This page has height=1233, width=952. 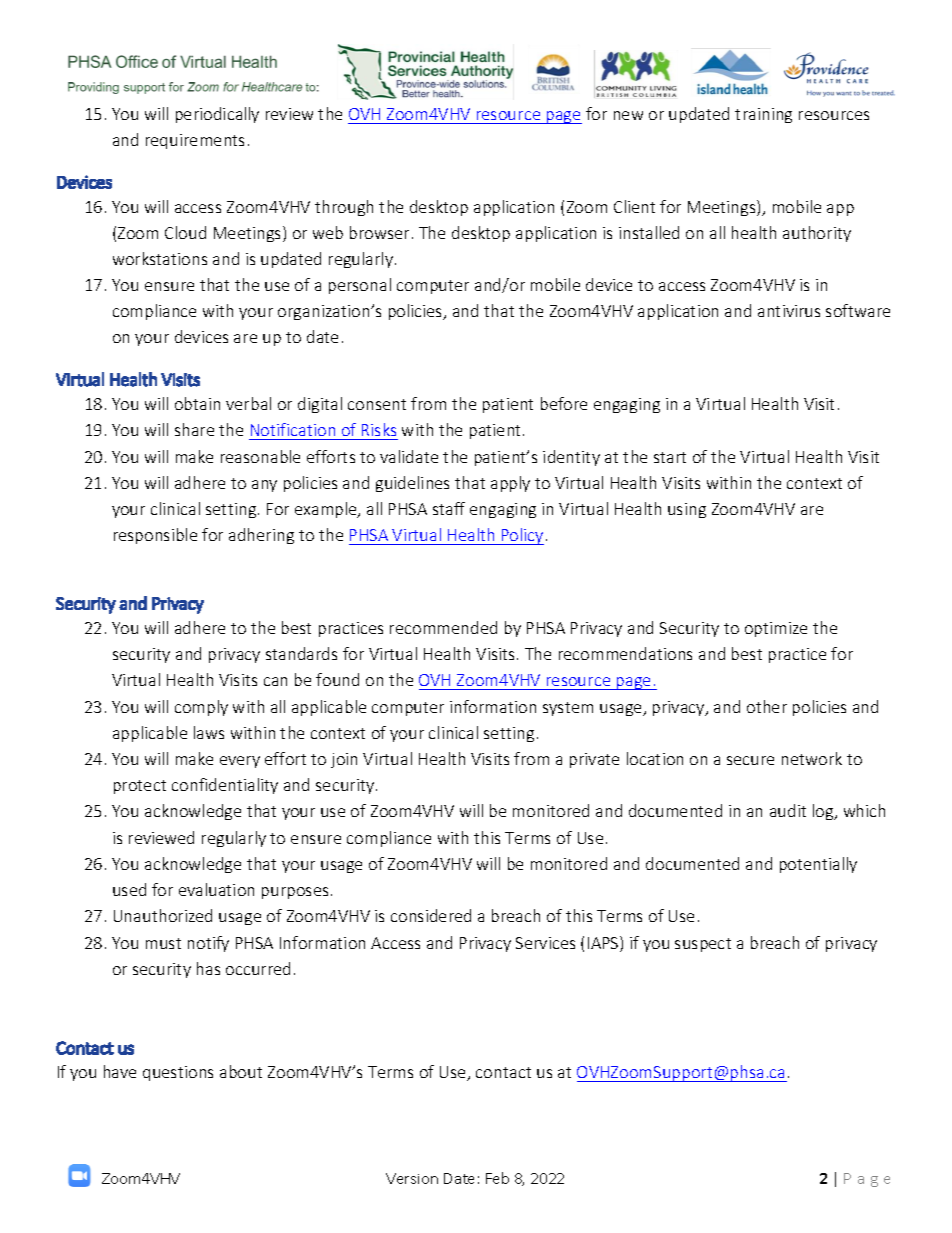 What do you see at coordinates (763, 115) in the page?
I see `training` at bounding box center [763, 115].
